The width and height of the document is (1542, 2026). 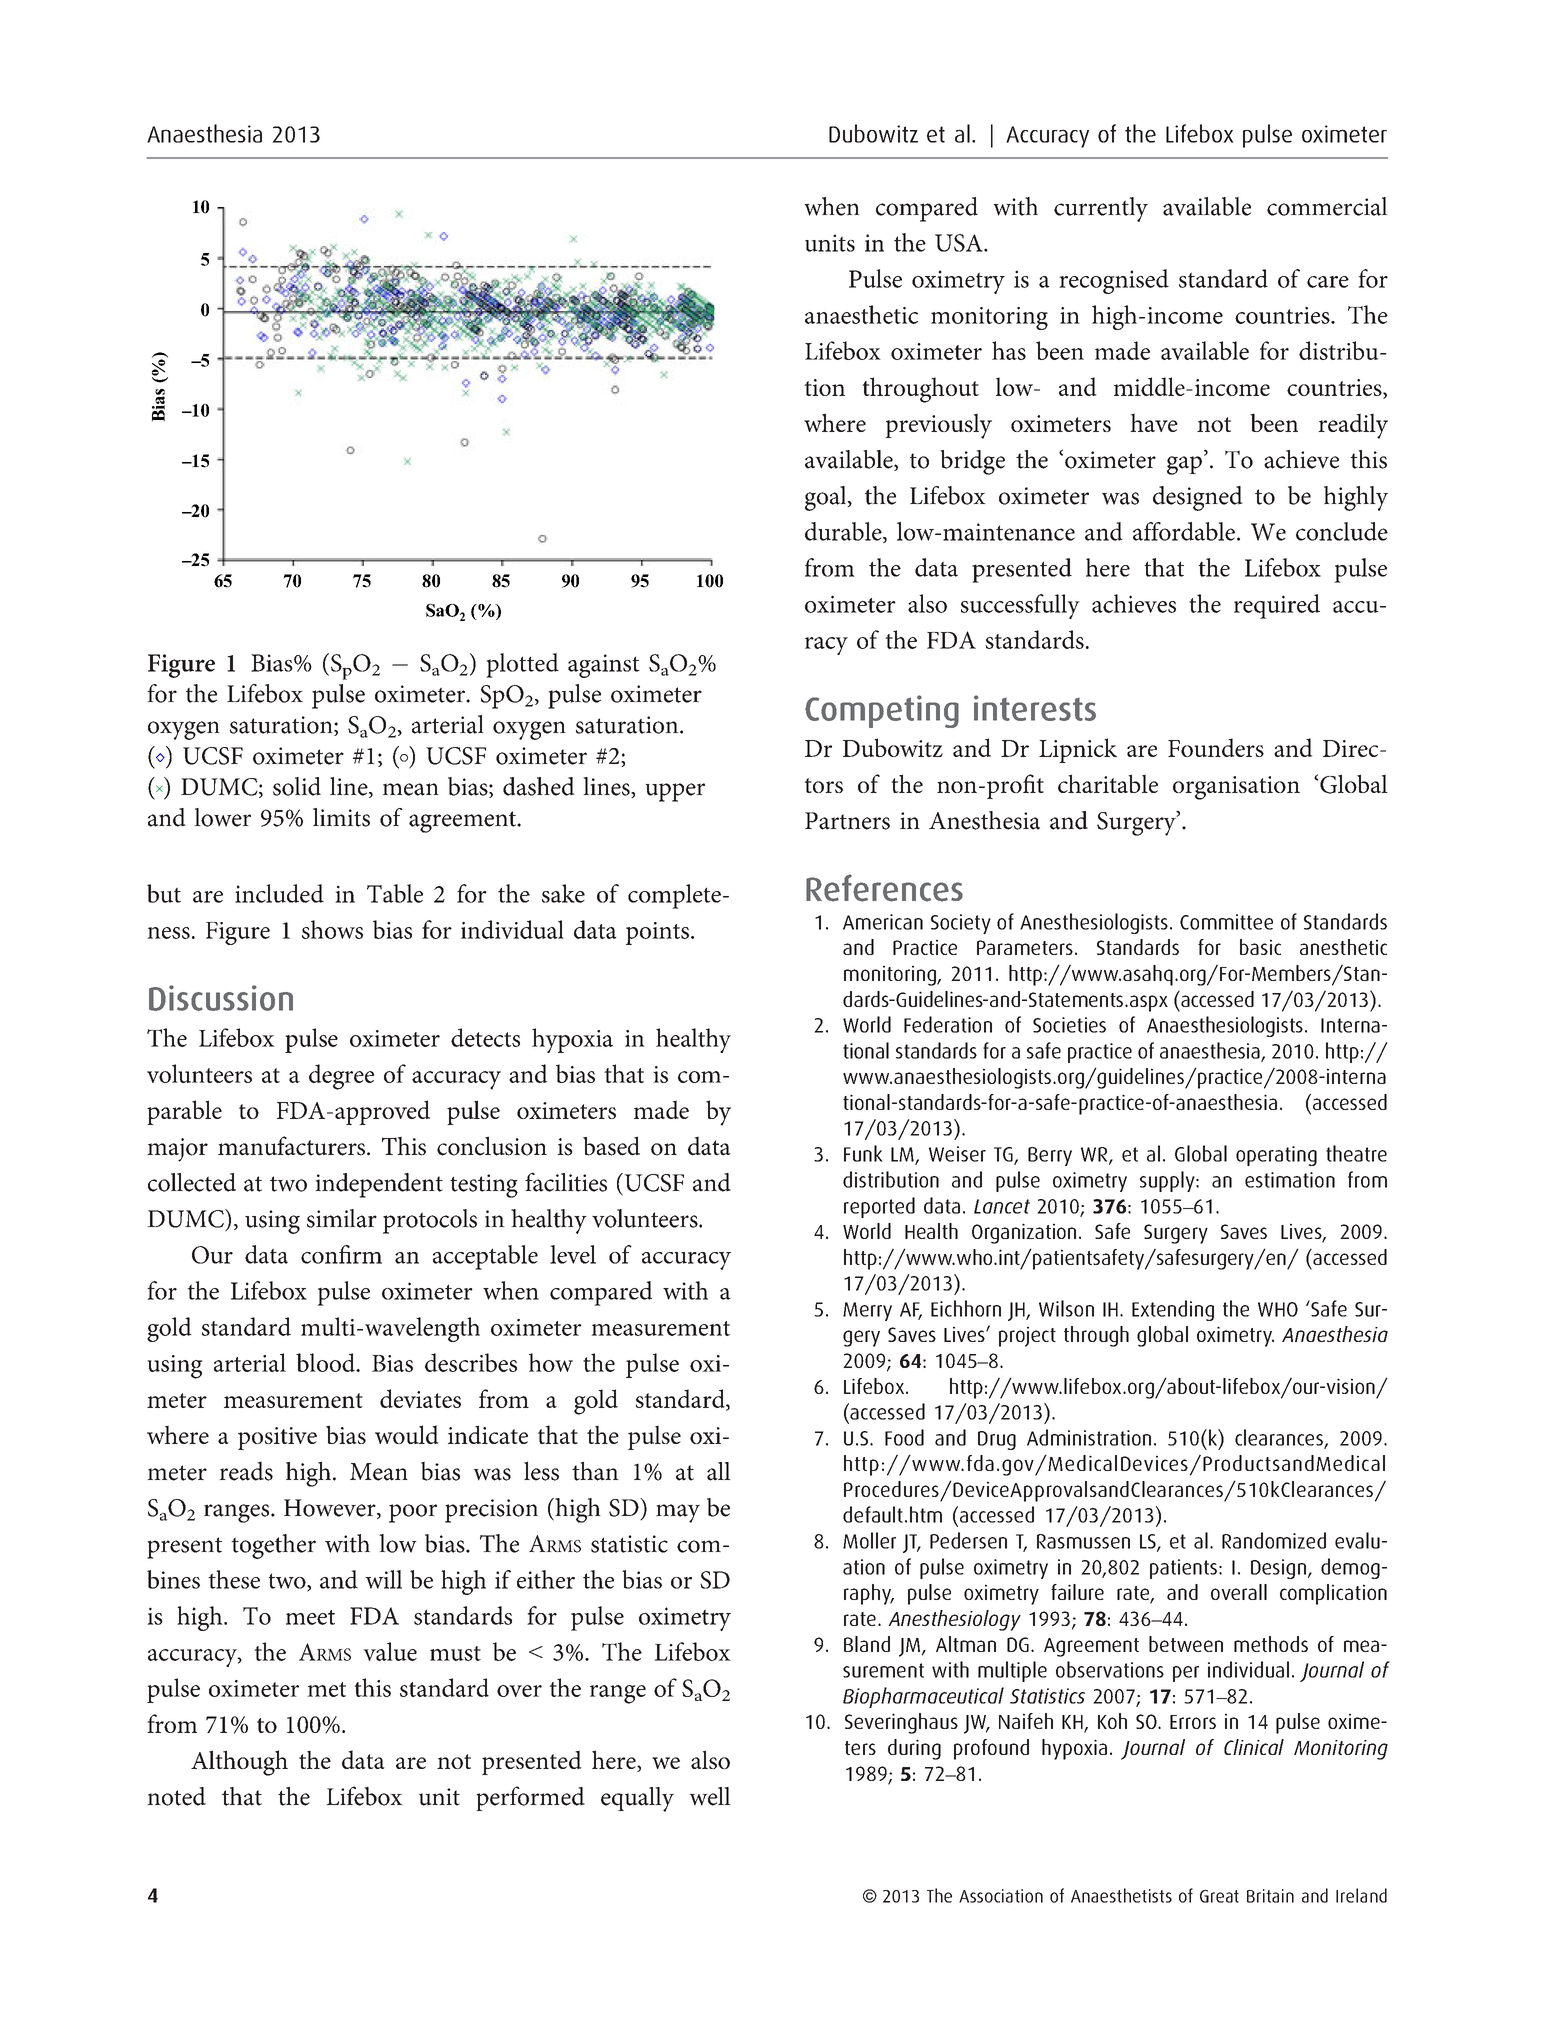 I want to click on Although, so click(x=239, y=1763).
